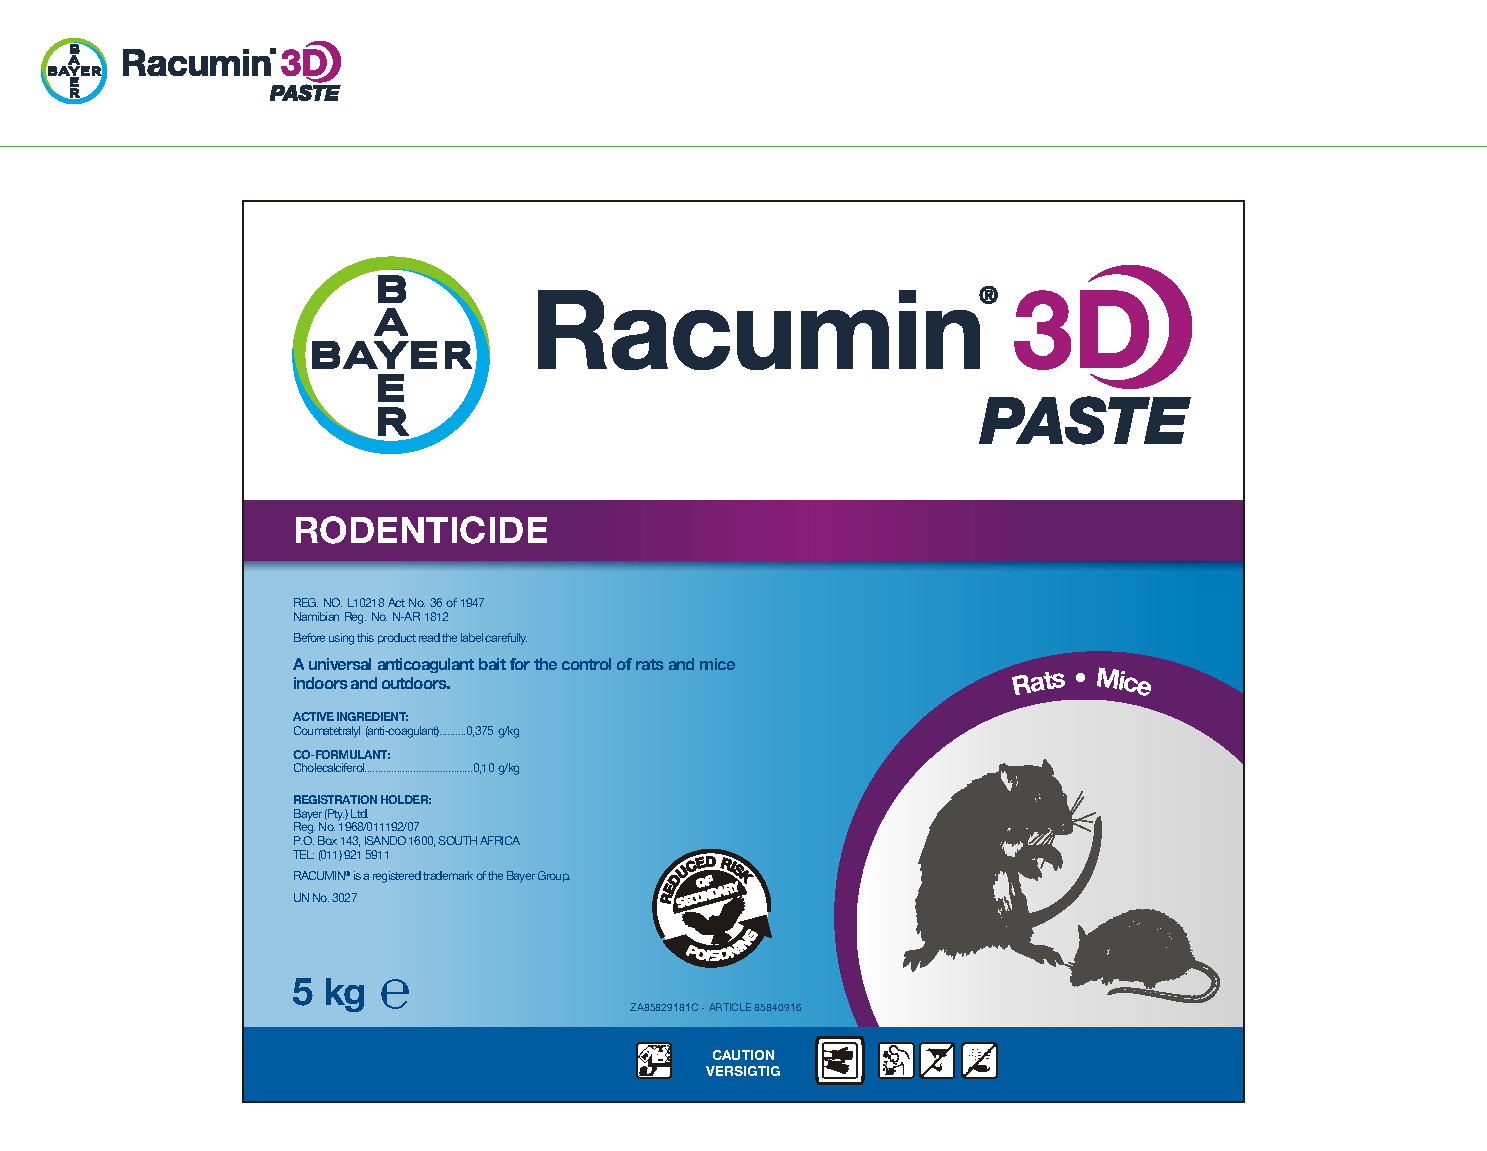 The height and width of the screenshot is (1151, 1487). I want to click on REGISTRATION, so click(335, 799).
